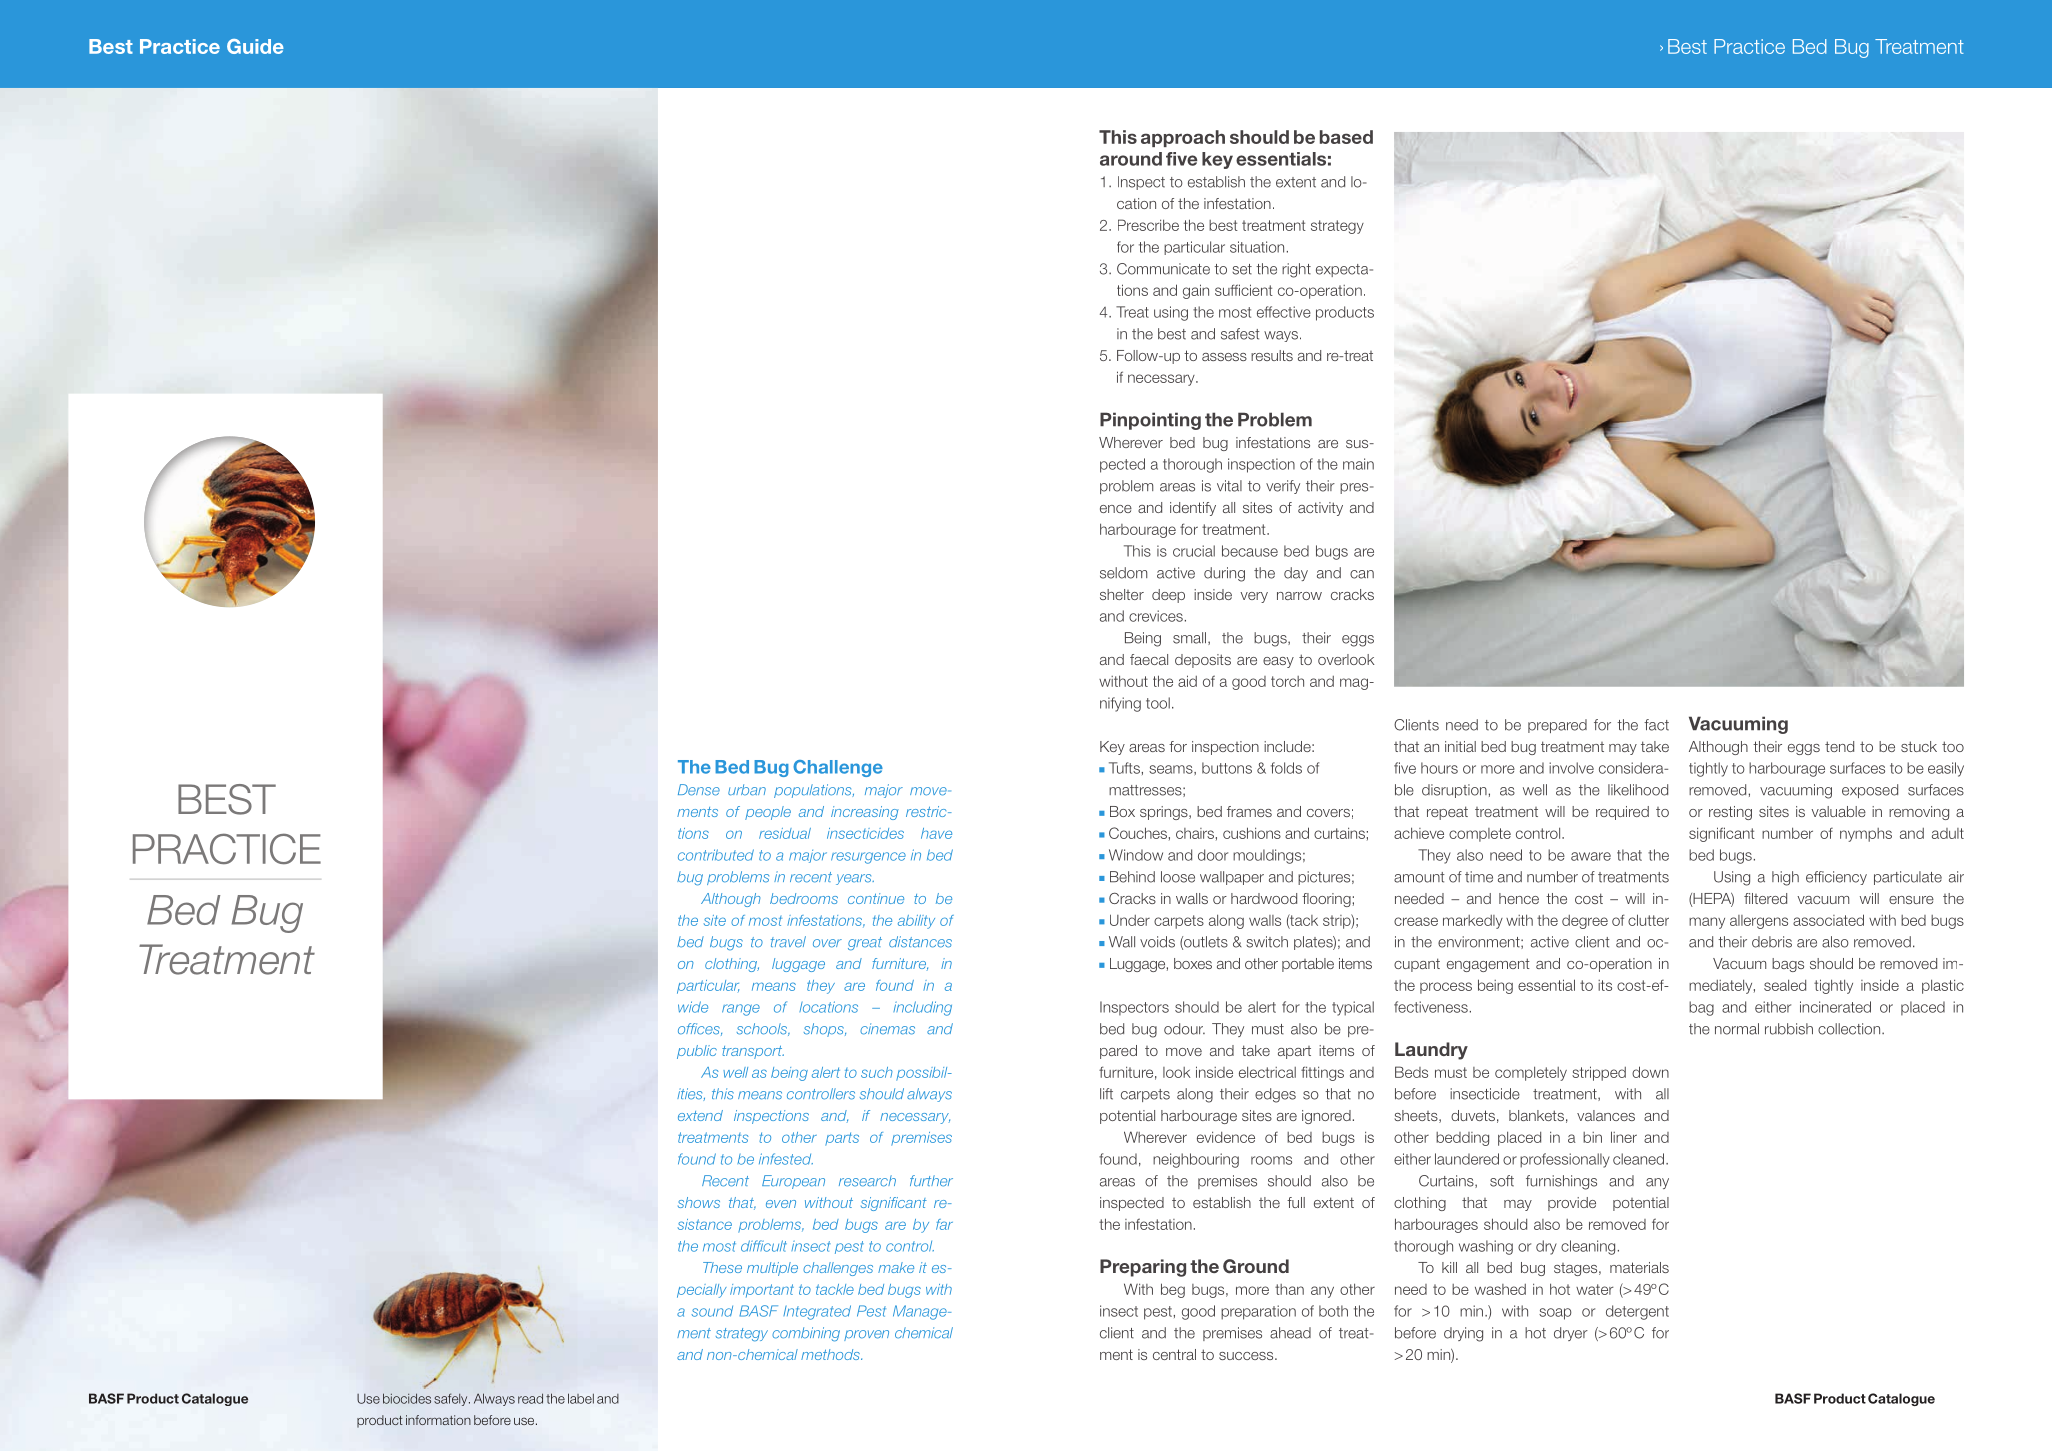 This screenshot has width=2052, height=1451. Describe the element at coordinates (1358, 464) in the screenshot. I see `main` at that location.
